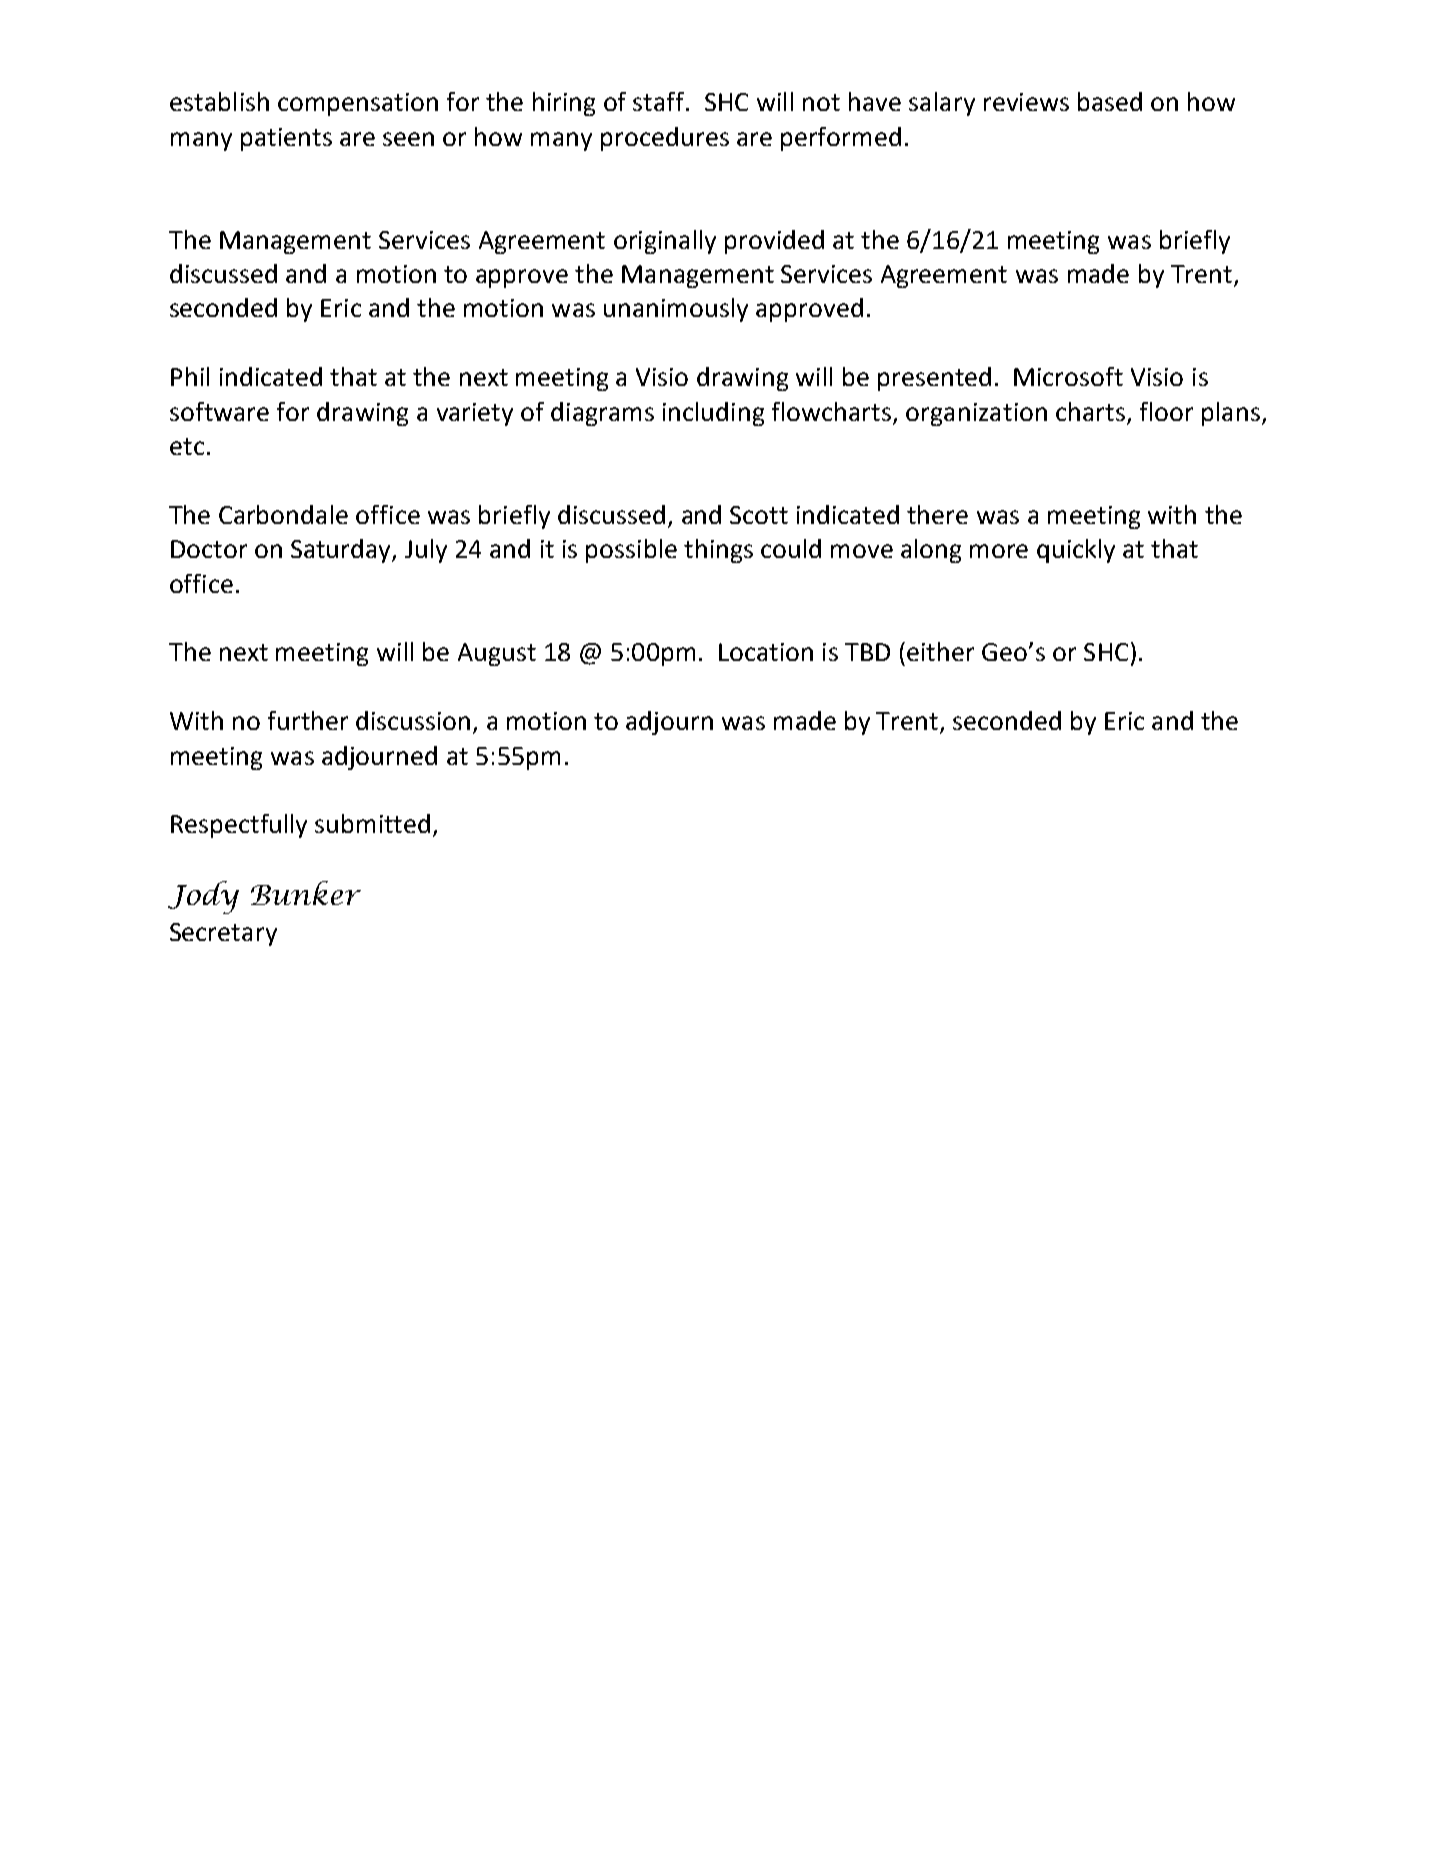 The image size is (1437, 1859). Describe the element at coordinates (1110, 101) in the image. I see `based` at that location.
